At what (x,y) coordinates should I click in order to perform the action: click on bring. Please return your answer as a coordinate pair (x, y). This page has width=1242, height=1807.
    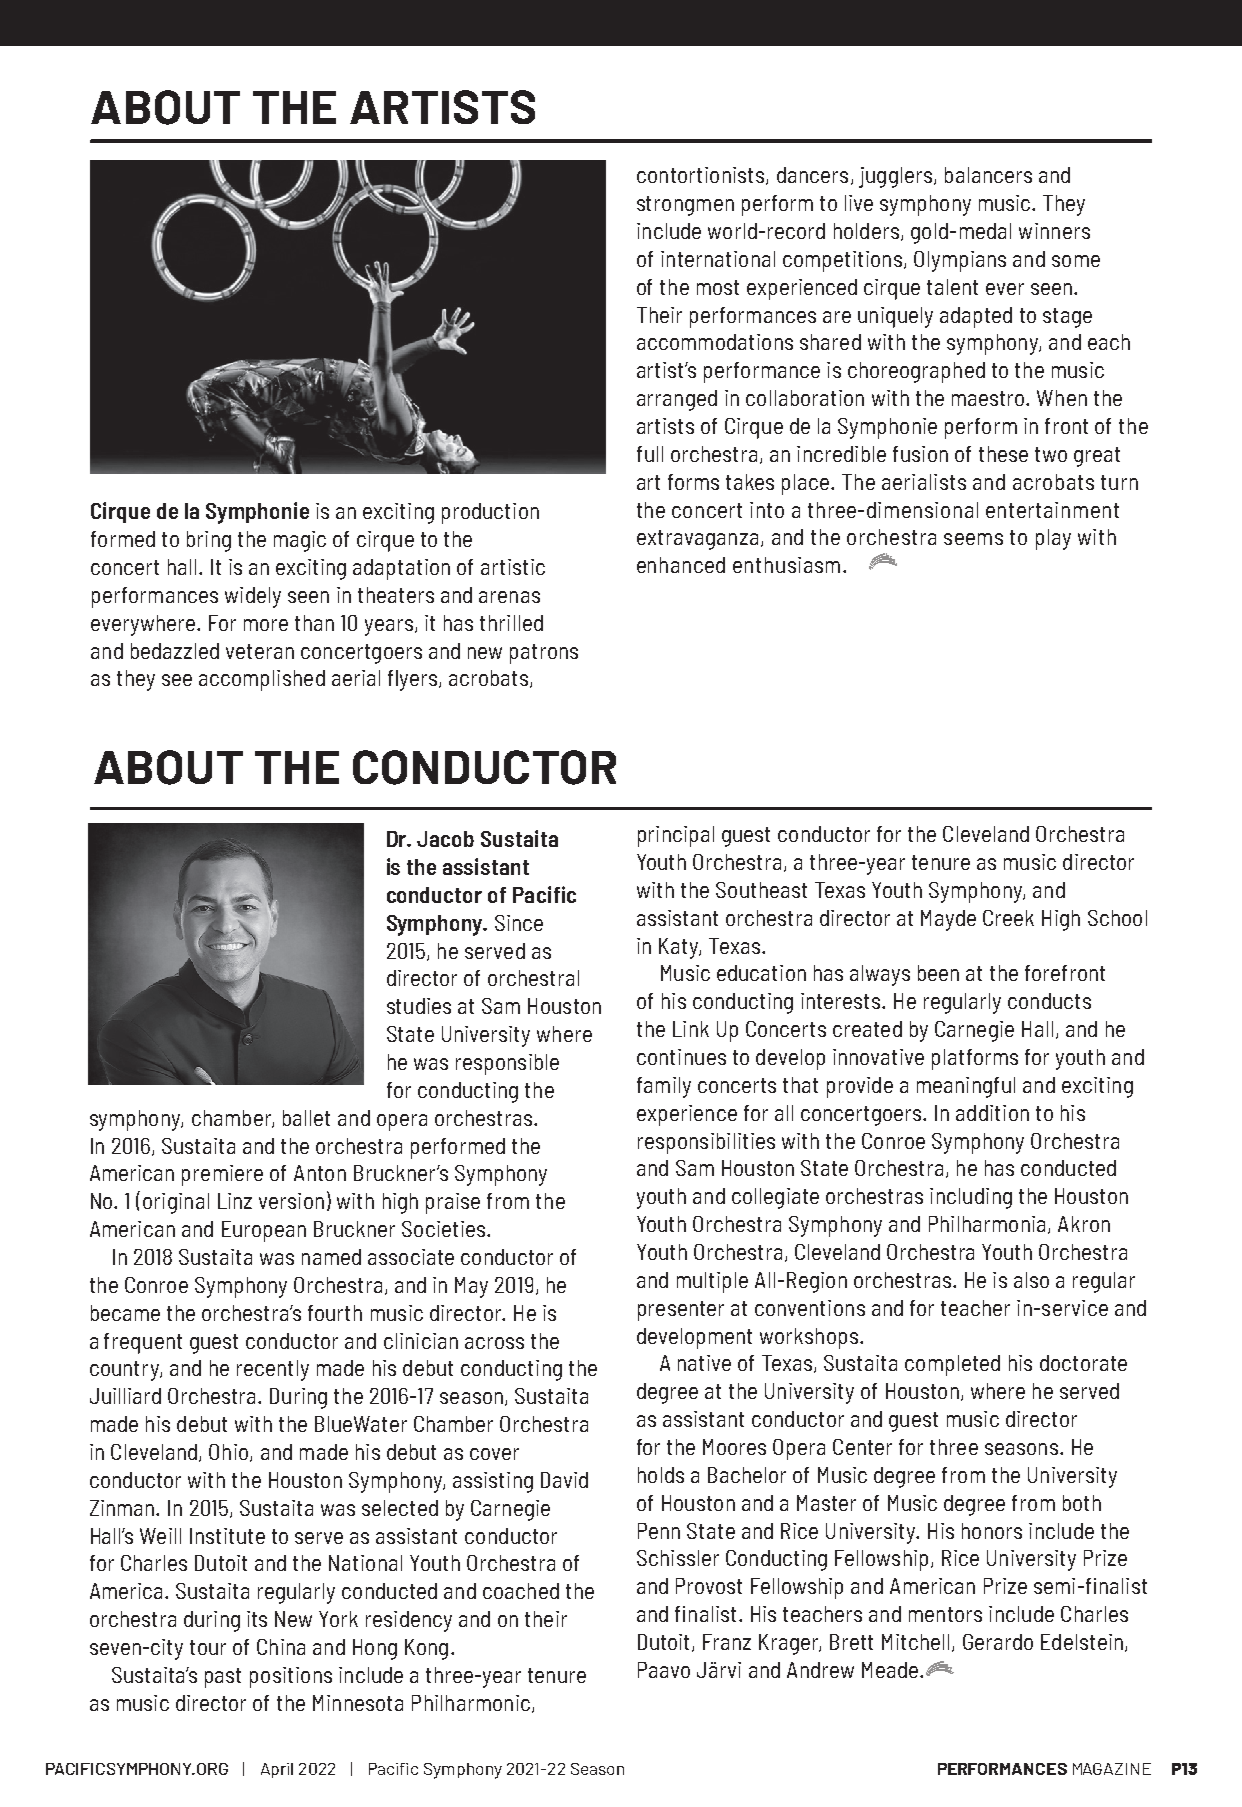
    Looking at the image, I should click on (209, 541).
